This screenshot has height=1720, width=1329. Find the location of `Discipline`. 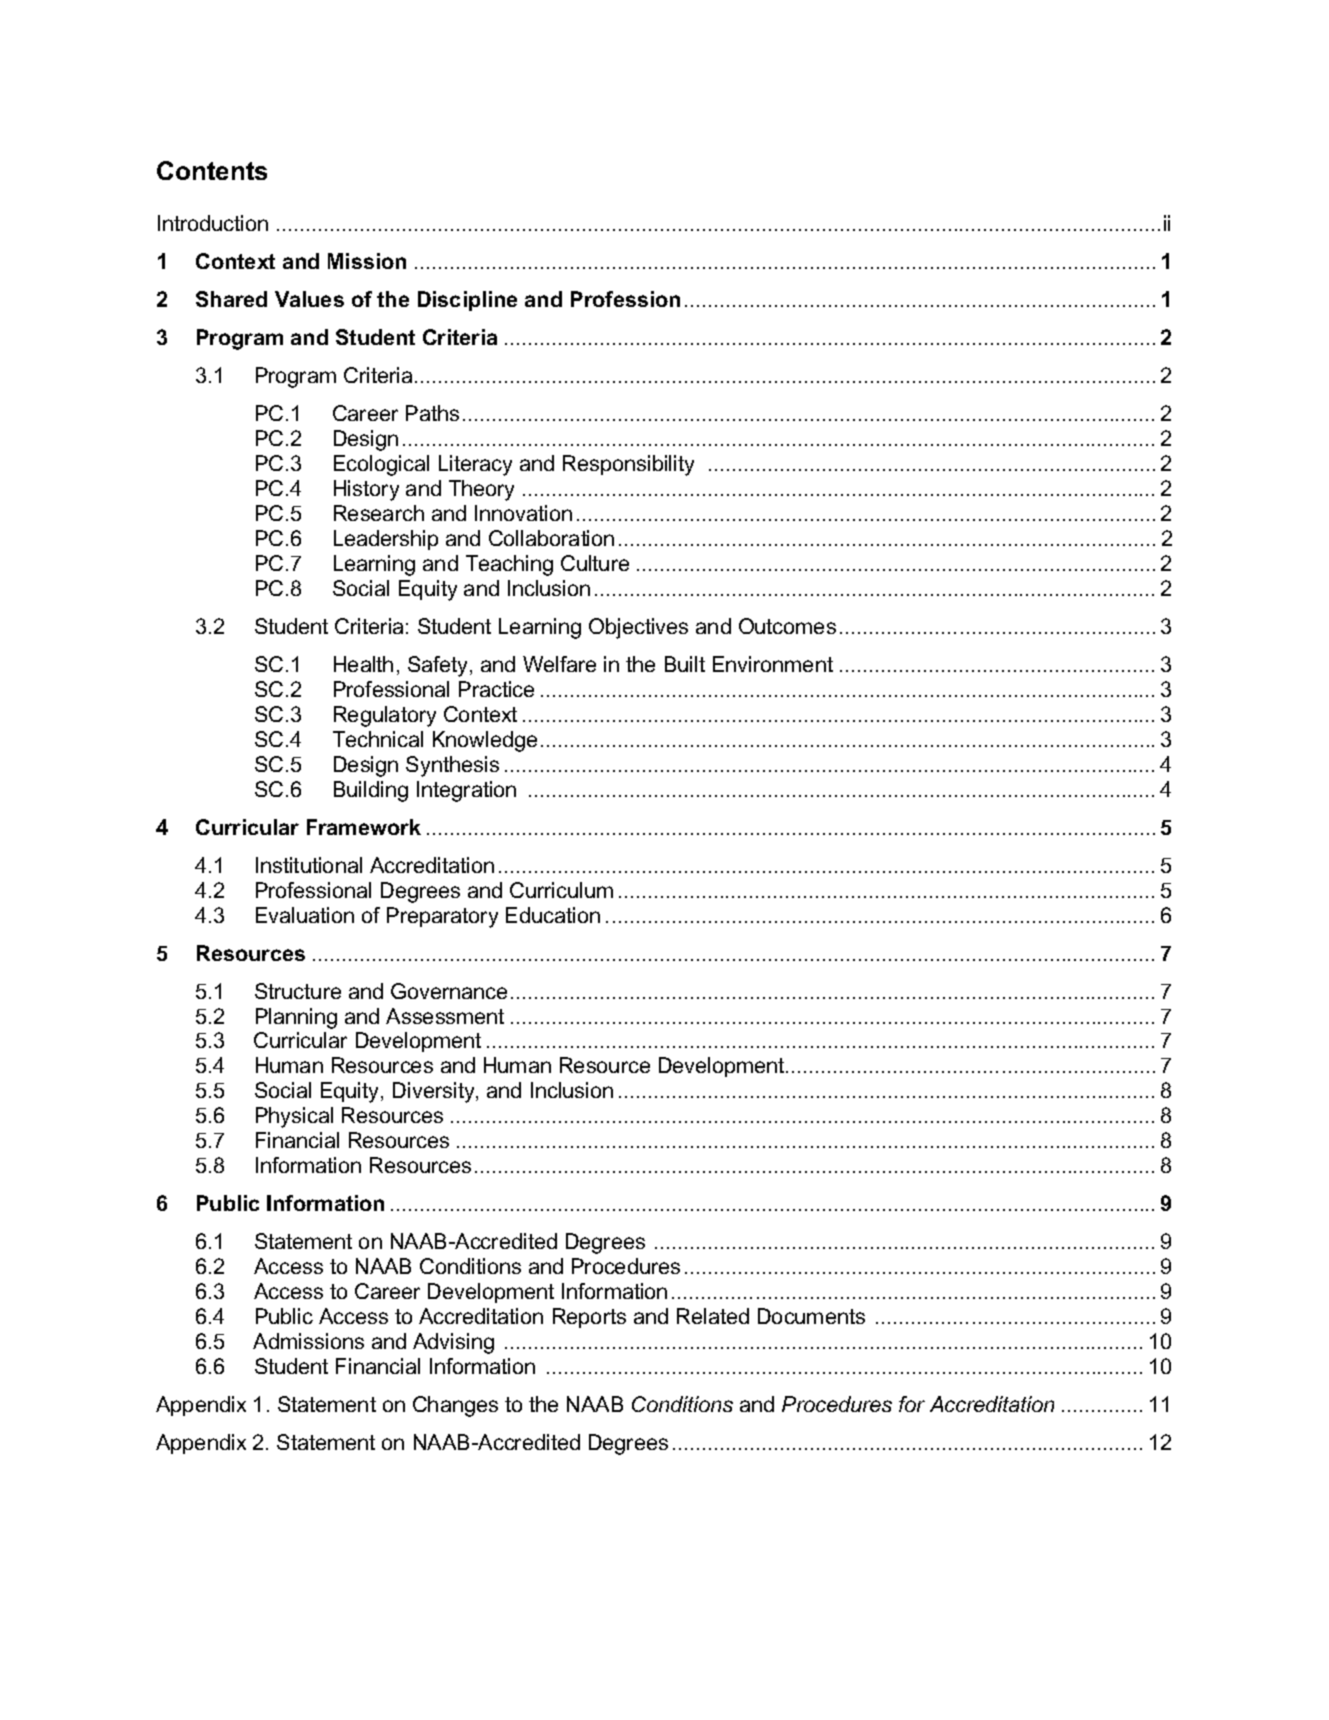

Discipline is located at coordinates (467, 301).
